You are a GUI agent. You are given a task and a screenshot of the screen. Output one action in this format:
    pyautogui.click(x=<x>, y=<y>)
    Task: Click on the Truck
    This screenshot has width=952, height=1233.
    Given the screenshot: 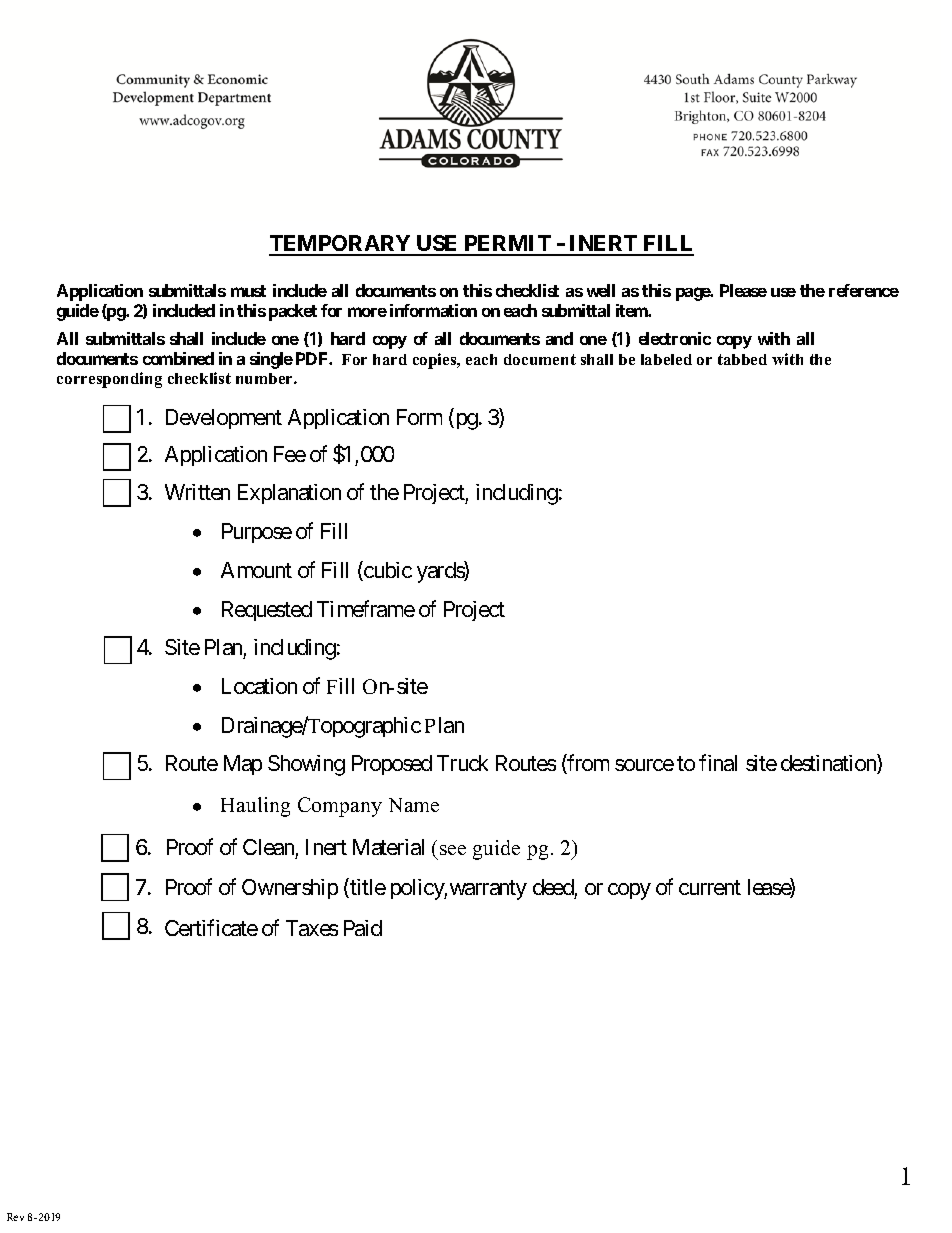 What is the action you would take?
    pyautogui.click(x=462, y=763)
